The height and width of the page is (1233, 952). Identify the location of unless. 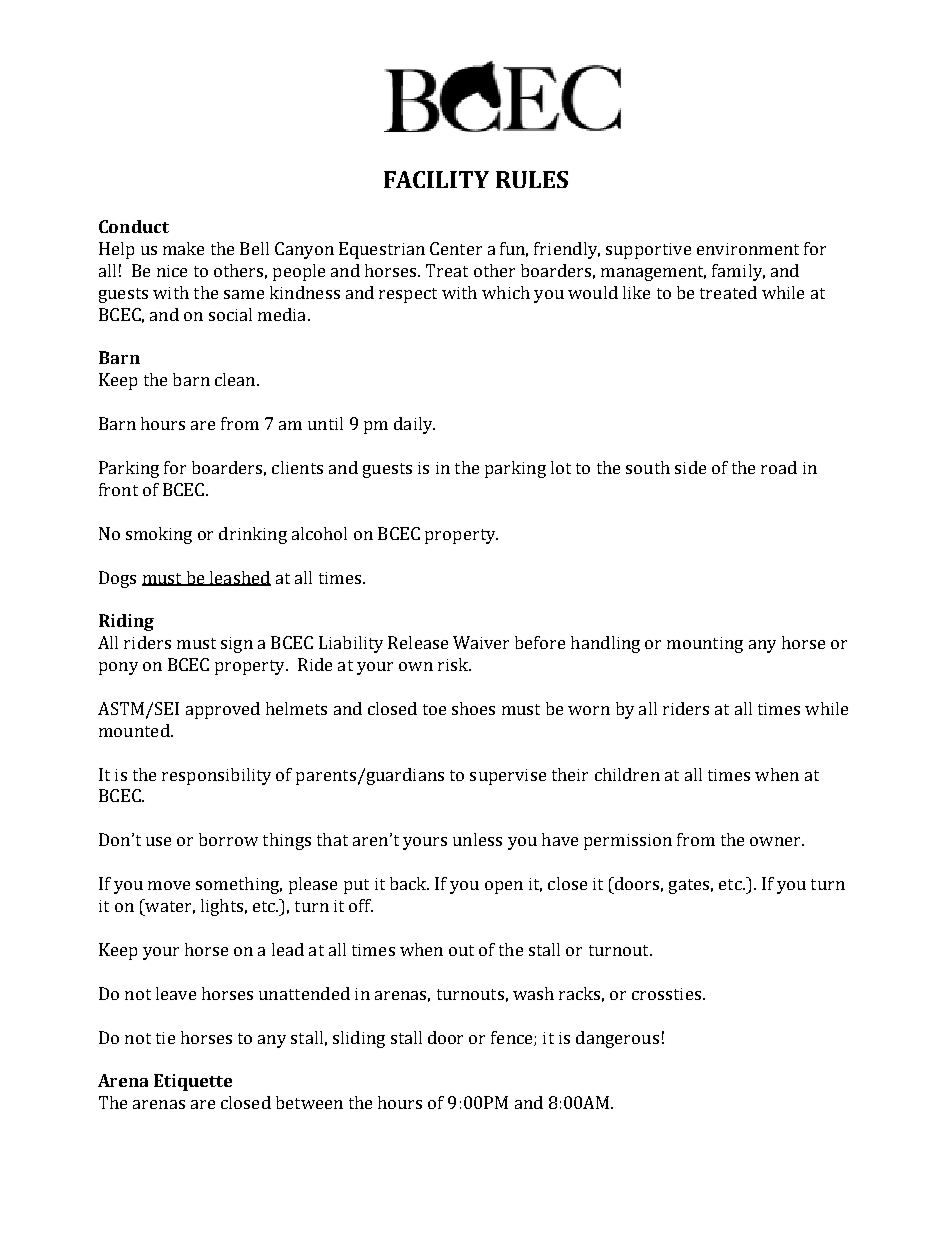
(477, 839).
